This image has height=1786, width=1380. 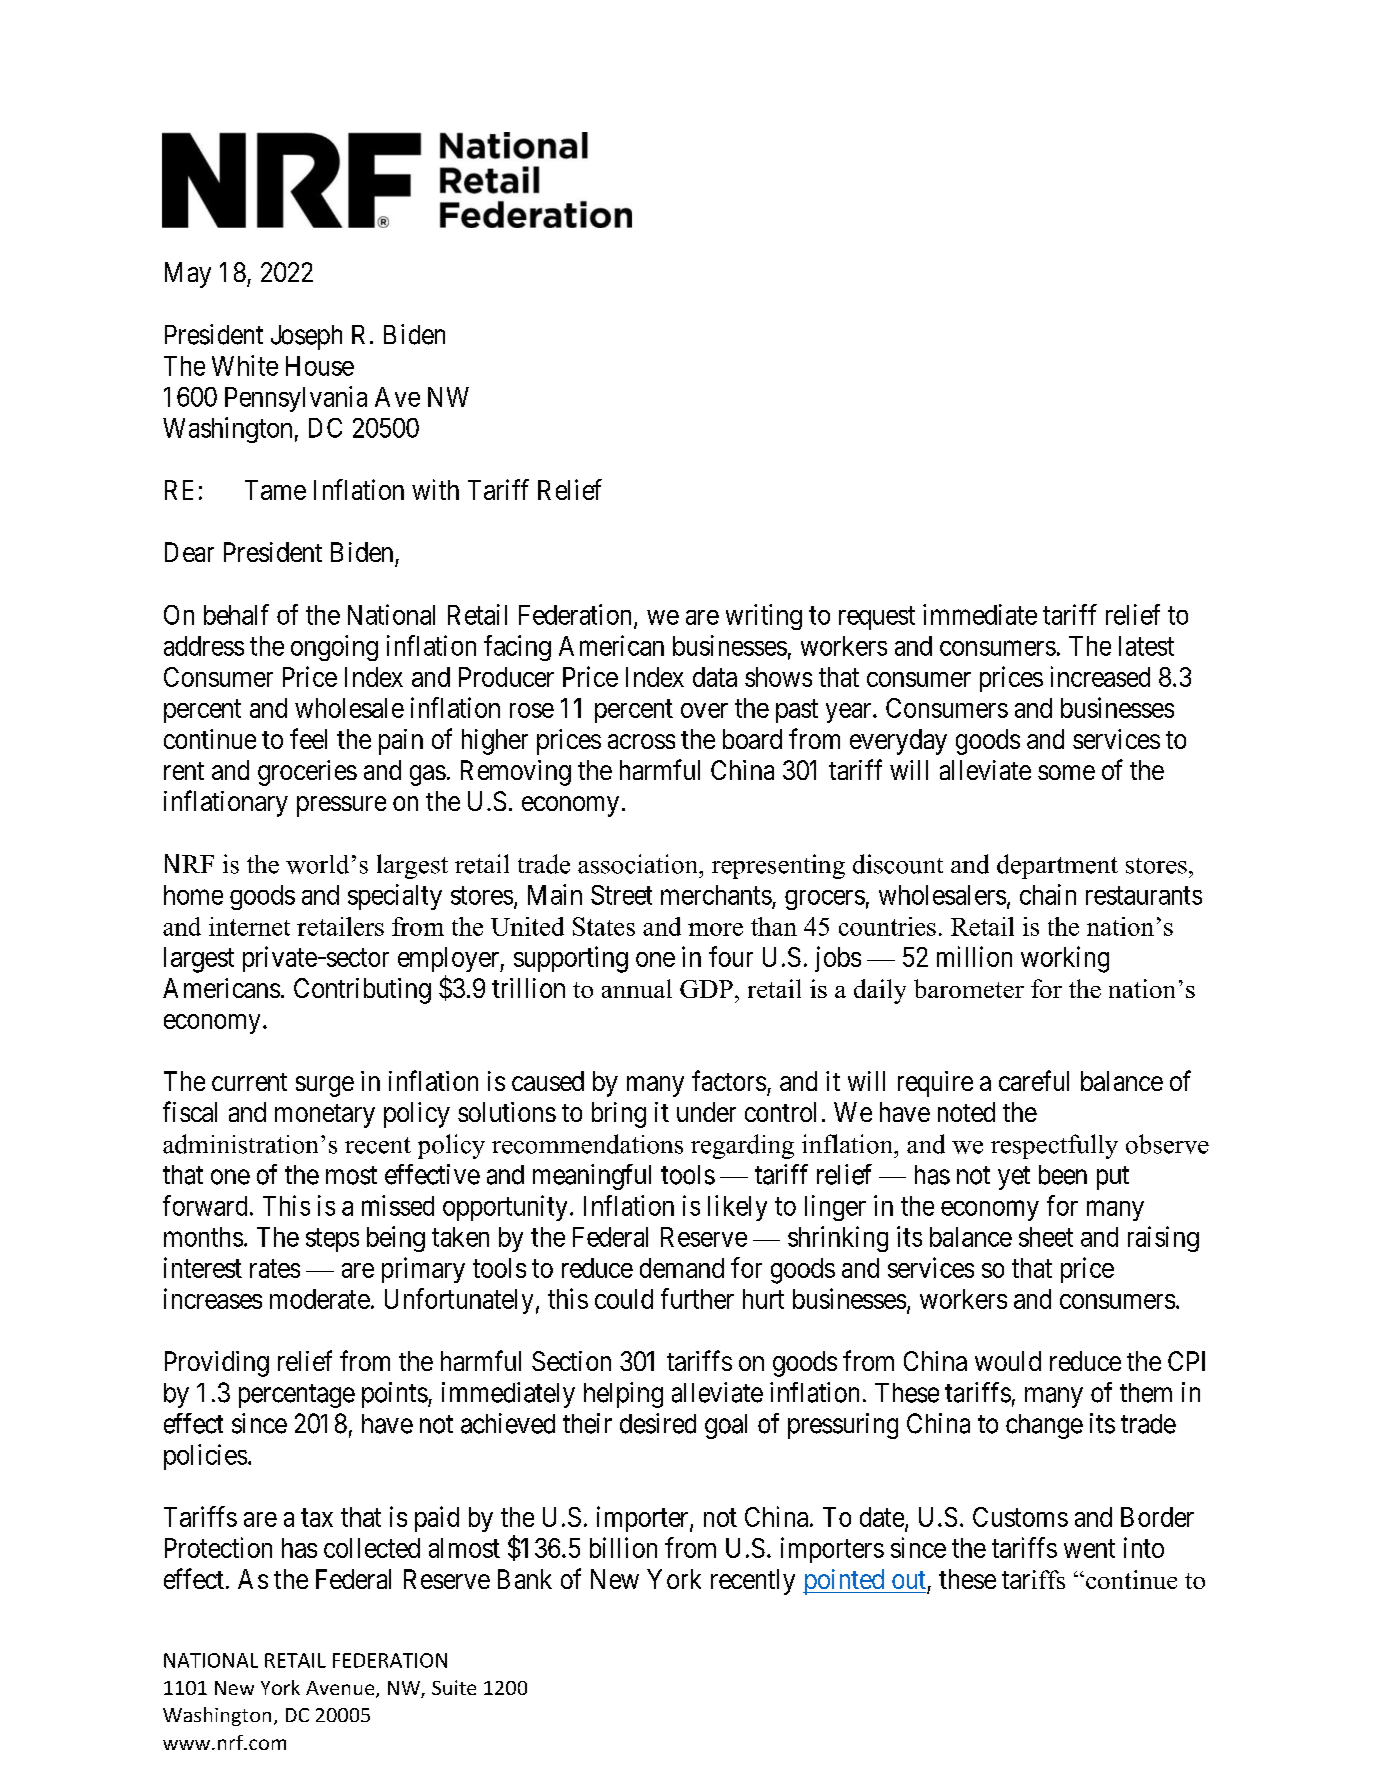 I want to click on billion, so click(x=623, y=1547).
